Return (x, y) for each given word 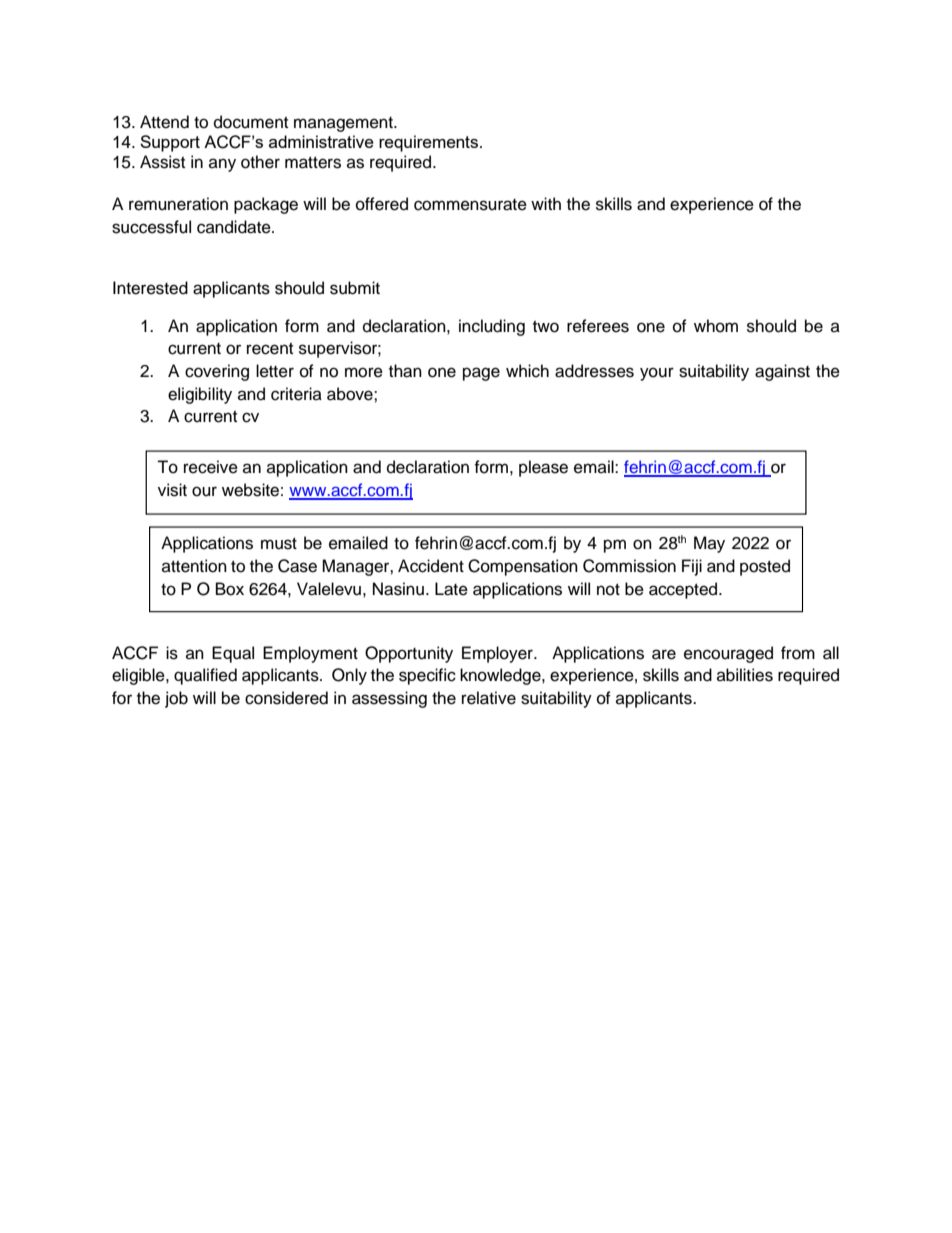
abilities (745, 675)
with (546, 203)
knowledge (501, 676)
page (481, 374)
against (782, 372)
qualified (205, 676)
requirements (428, 143)
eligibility (200, 395)
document (251, 122)
